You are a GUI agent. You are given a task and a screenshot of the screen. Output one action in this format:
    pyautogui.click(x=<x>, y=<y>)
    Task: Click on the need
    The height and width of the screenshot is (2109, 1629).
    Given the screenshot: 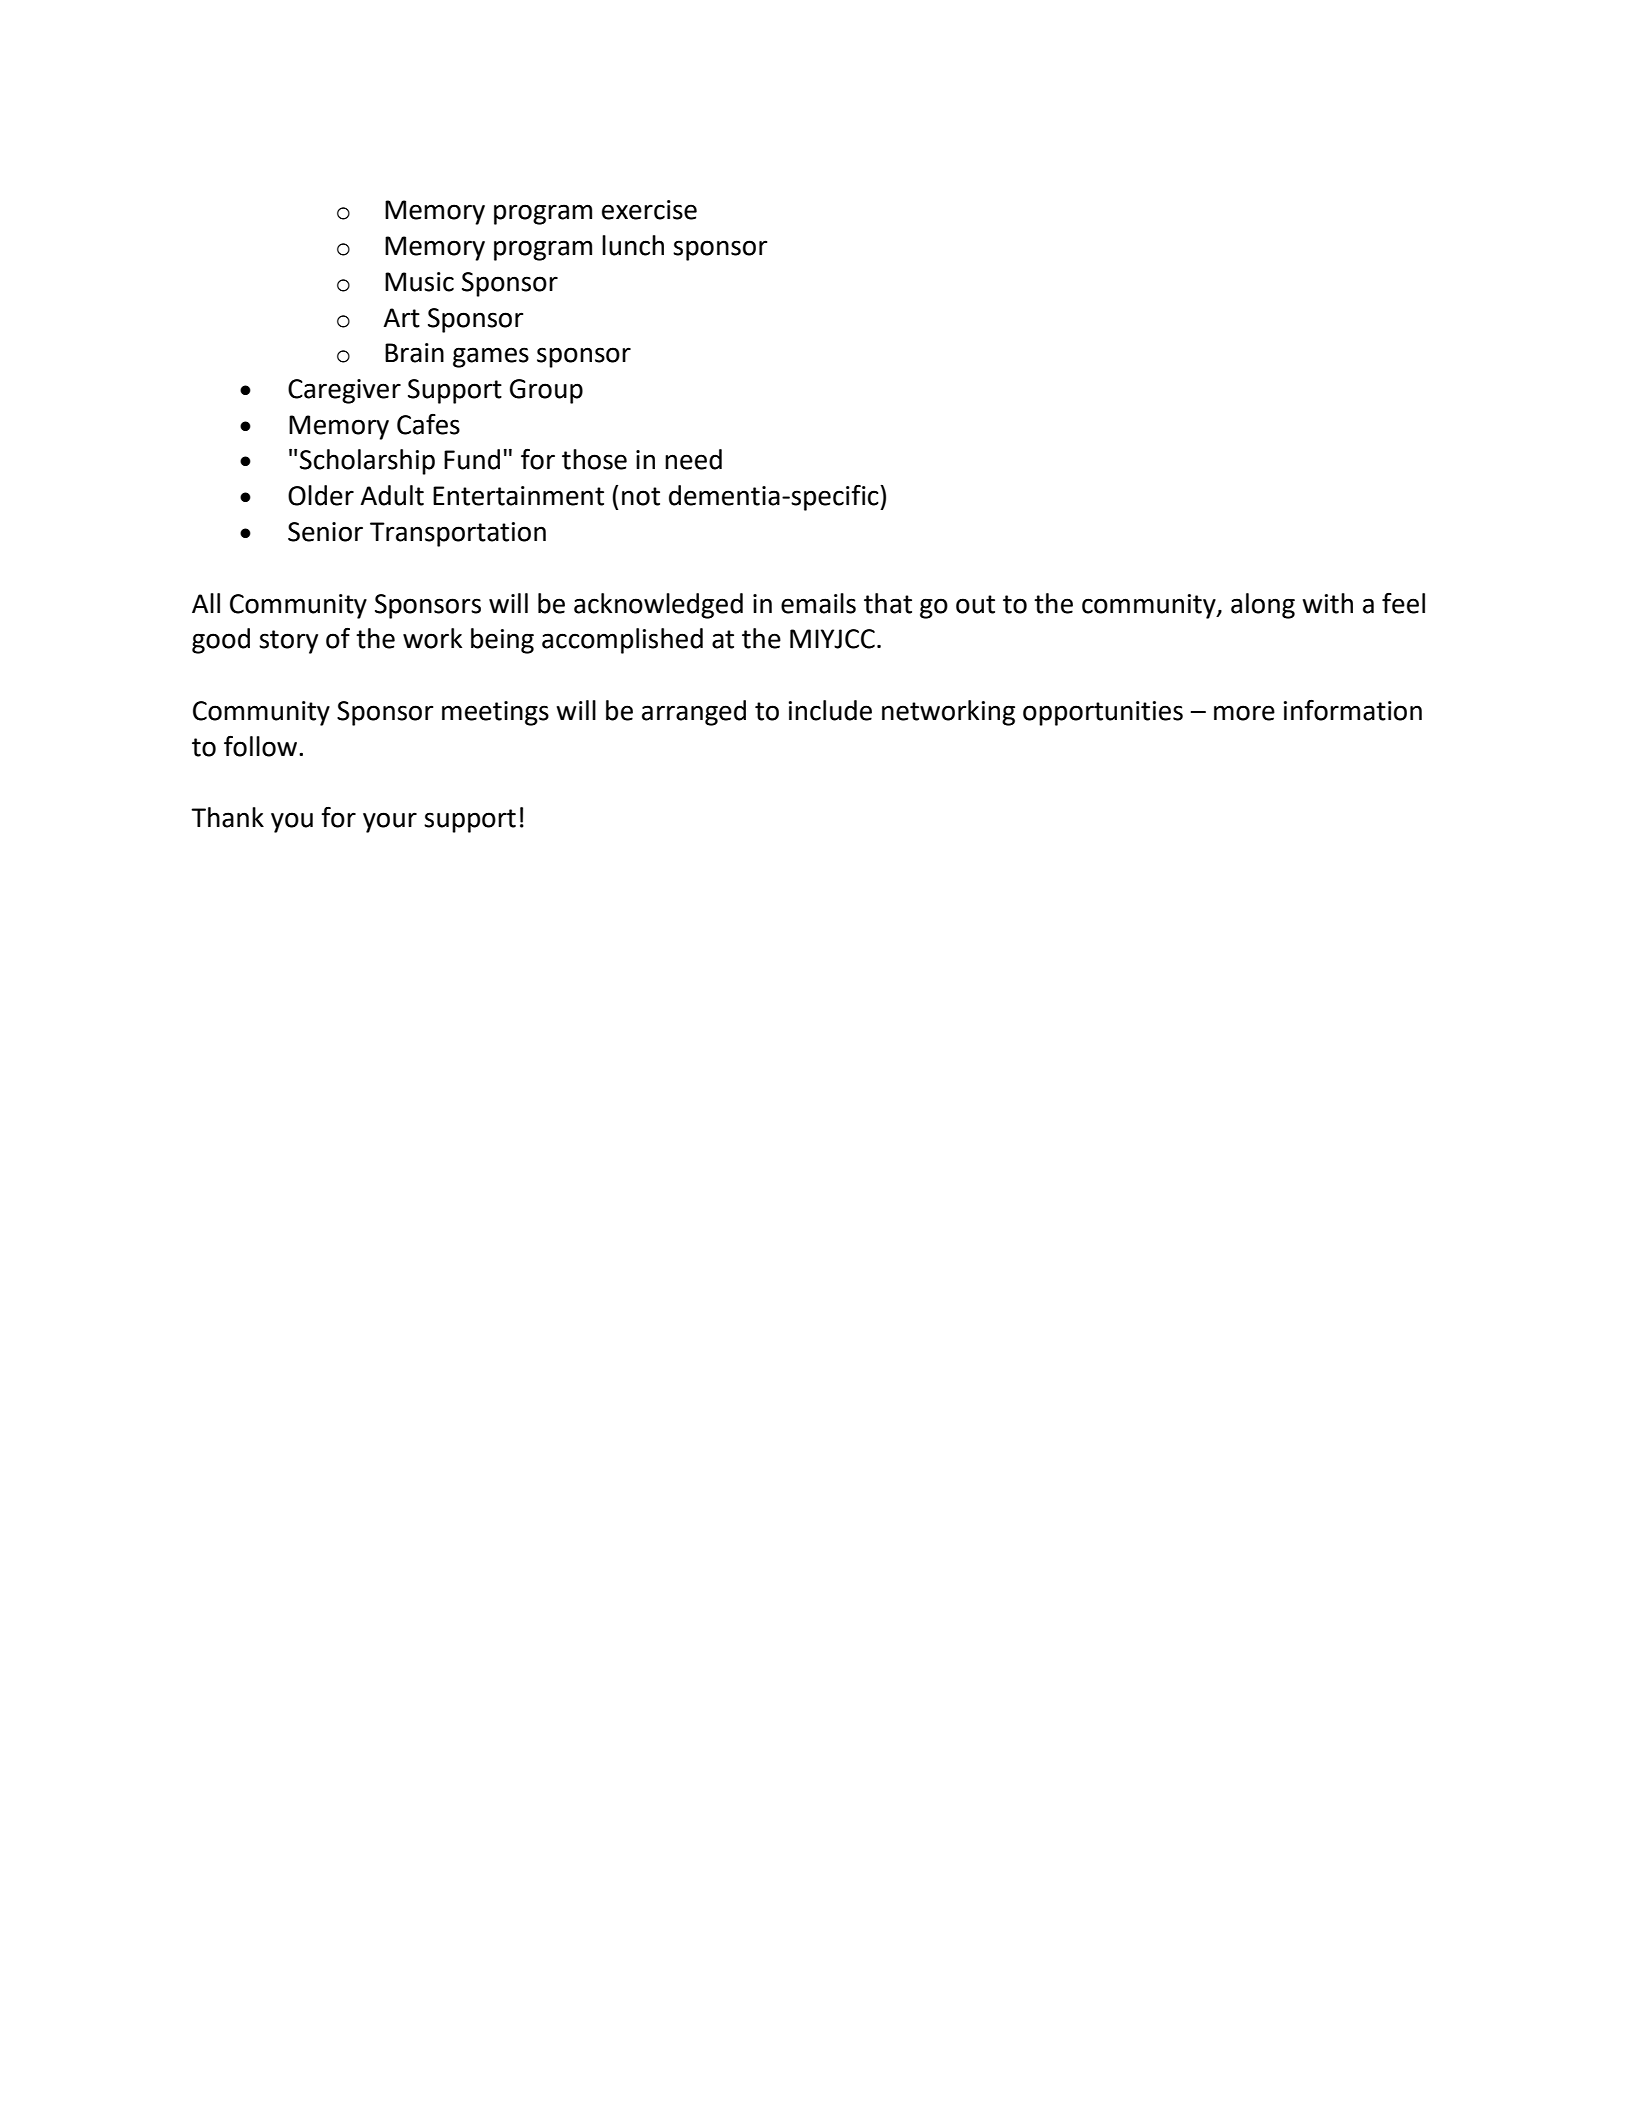 What is the action you would take?
    pyautogui.click(x=693, y=459)
